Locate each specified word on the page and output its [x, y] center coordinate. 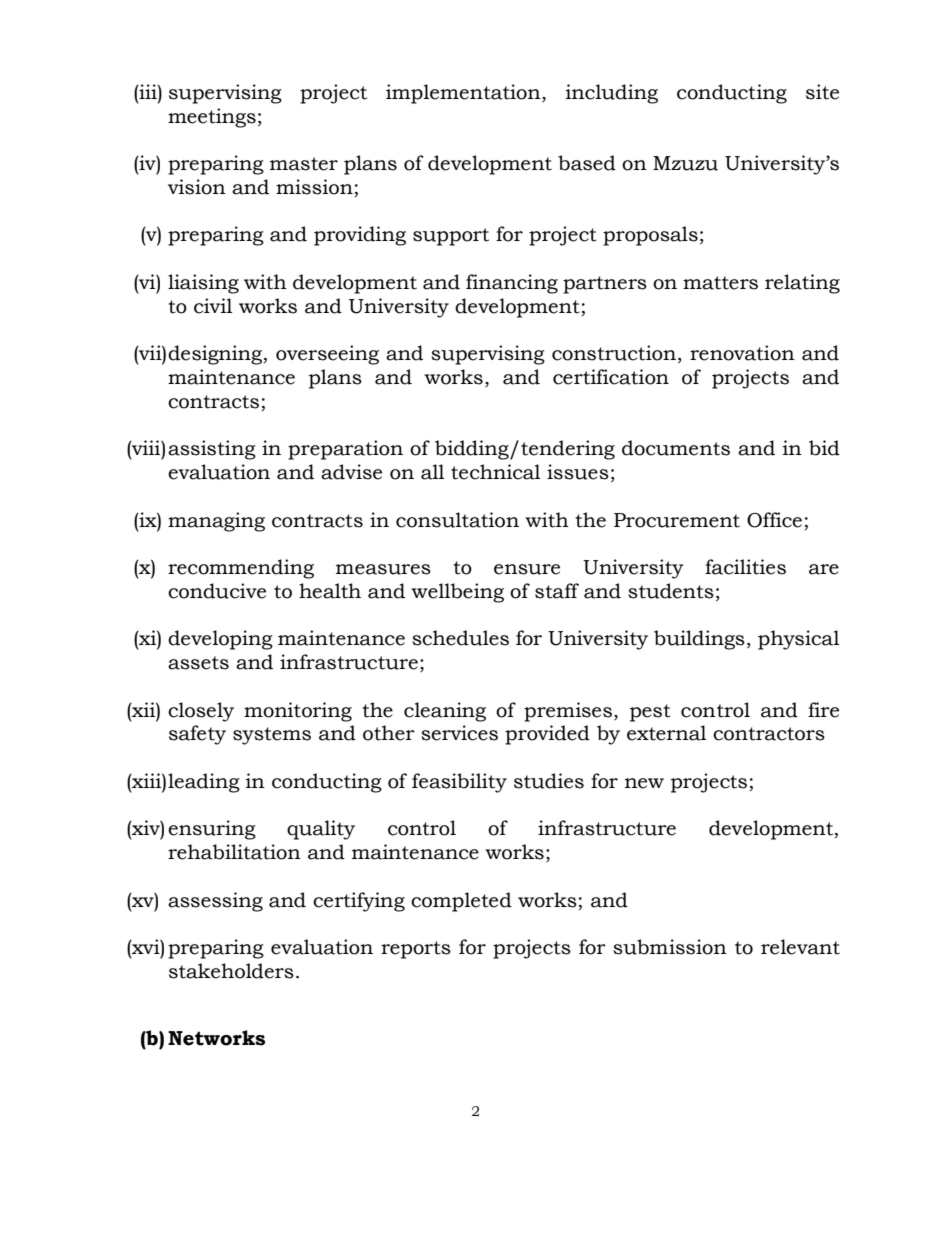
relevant [800, 947]
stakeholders [231, 971]
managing [216, 522]
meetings [212, 118]
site [822, 92]
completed [461, 902]
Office [774, 520]
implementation [464, 94]
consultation [457, 520]
